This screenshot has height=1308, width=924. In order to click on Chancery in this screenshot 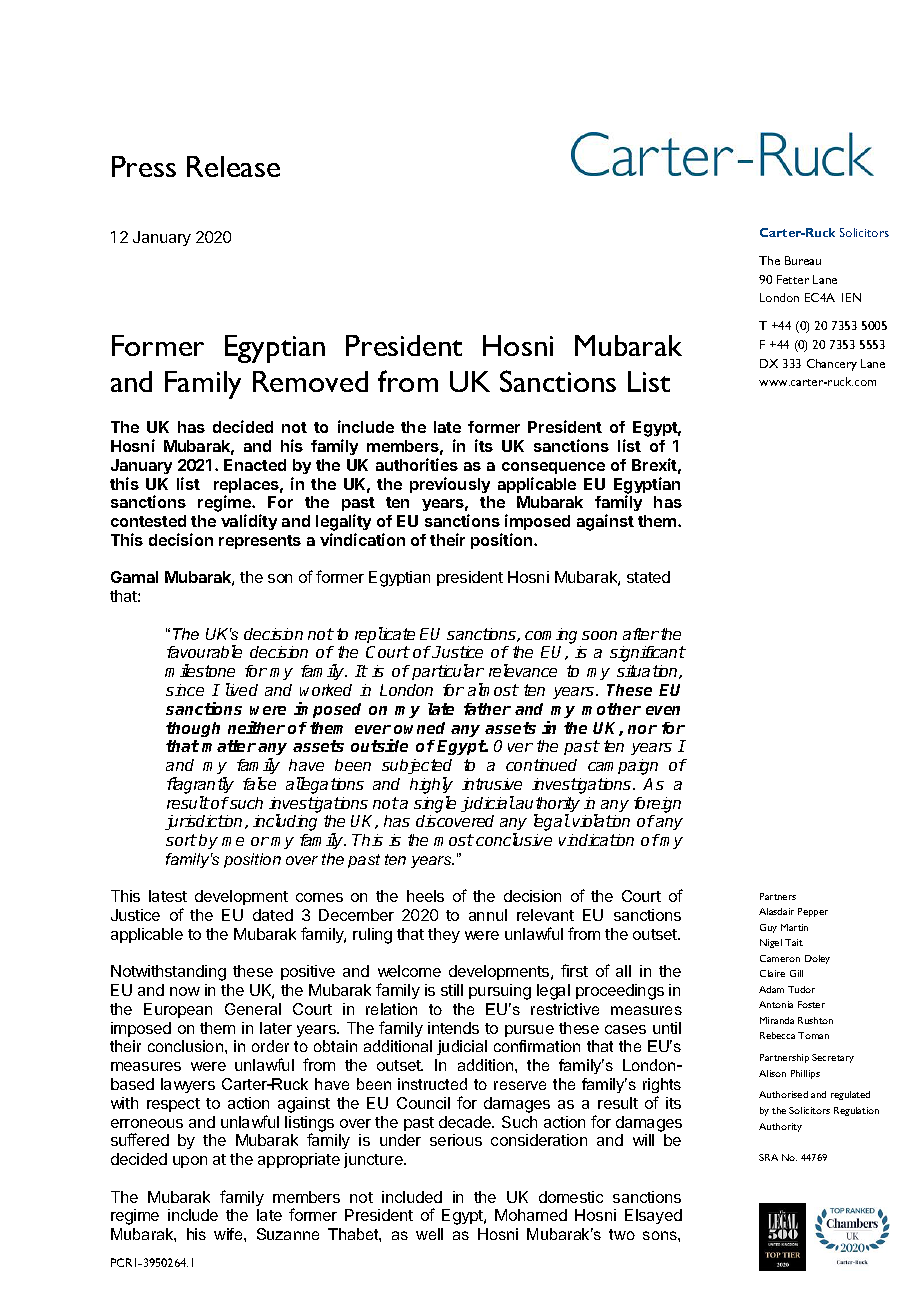, I will do `click(832, 365)`.
